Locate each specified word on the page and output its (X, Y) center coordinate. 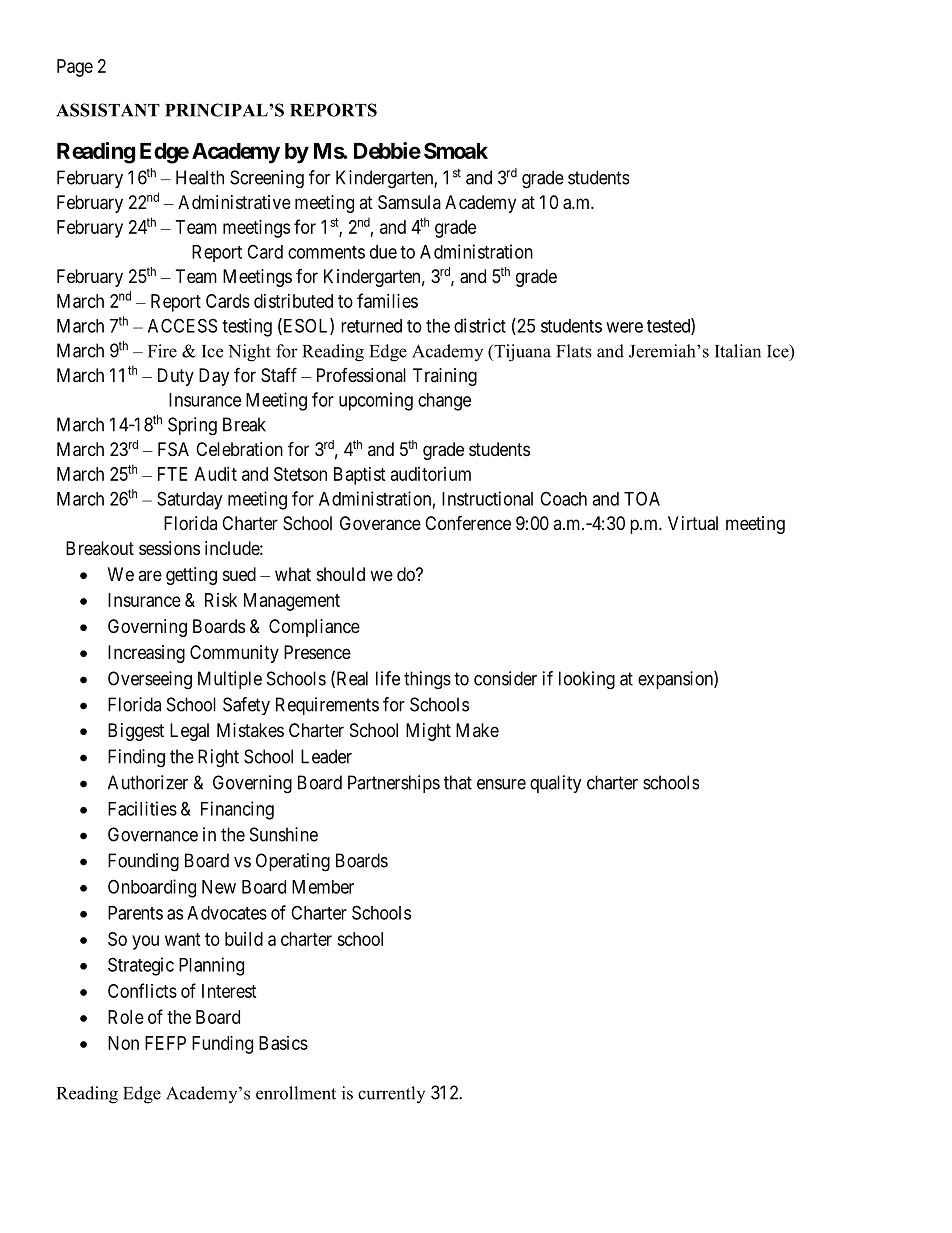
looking (587, 680)
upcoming (376, 401)
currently (391, 1094)
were (624, 327)
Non (123, 1043)
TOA (642, 498)
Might (428, 732)
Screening (267, 179)
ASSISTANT (108, 110)
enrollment (296, 1093)
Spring (192, 426)
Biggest (136, 732)
